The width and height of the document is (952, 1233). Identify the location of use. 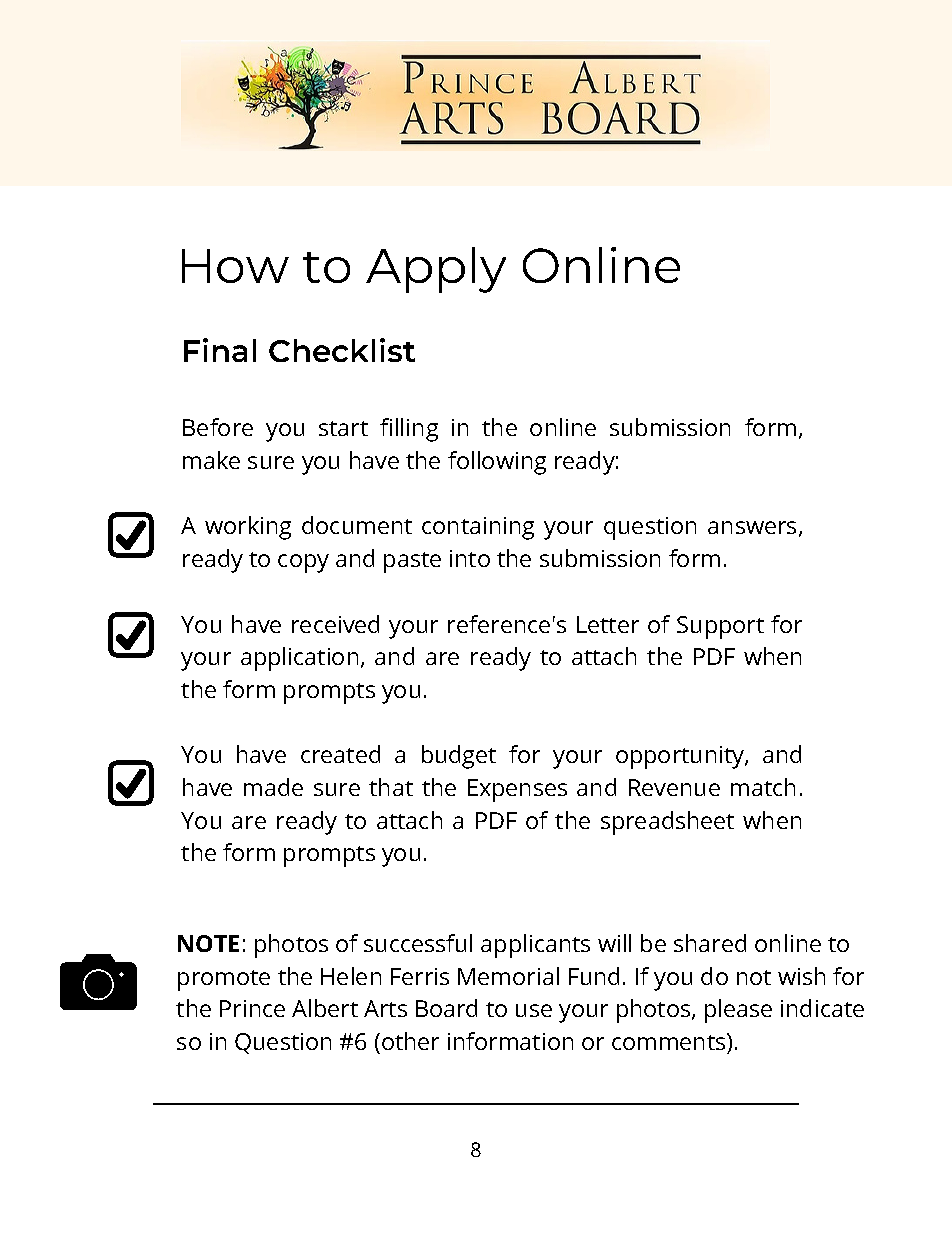
(534, 1010).
